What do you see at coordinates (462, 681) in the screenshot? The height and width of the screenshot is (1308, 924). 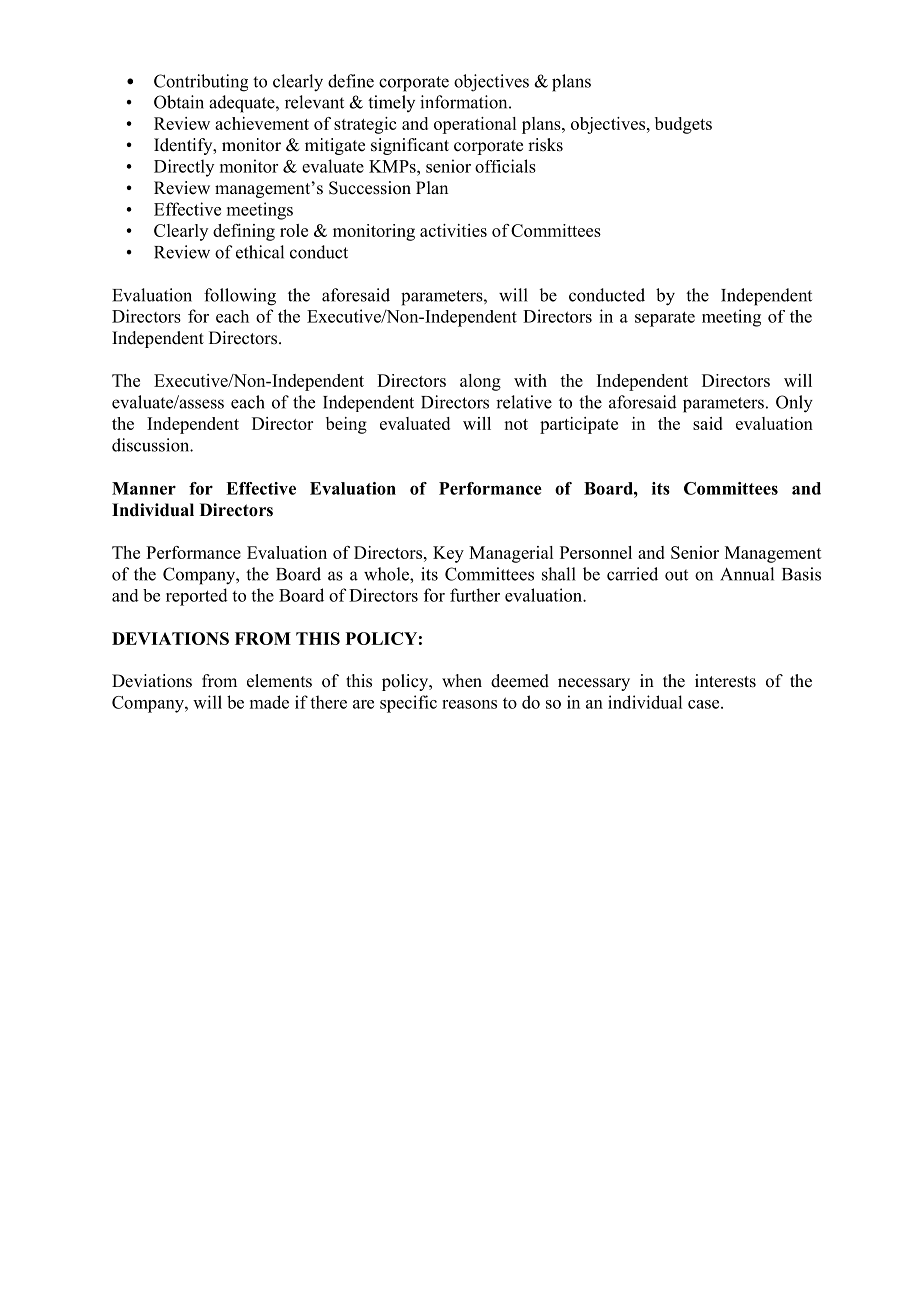 I see `when` at bounding box center [462, 681].
